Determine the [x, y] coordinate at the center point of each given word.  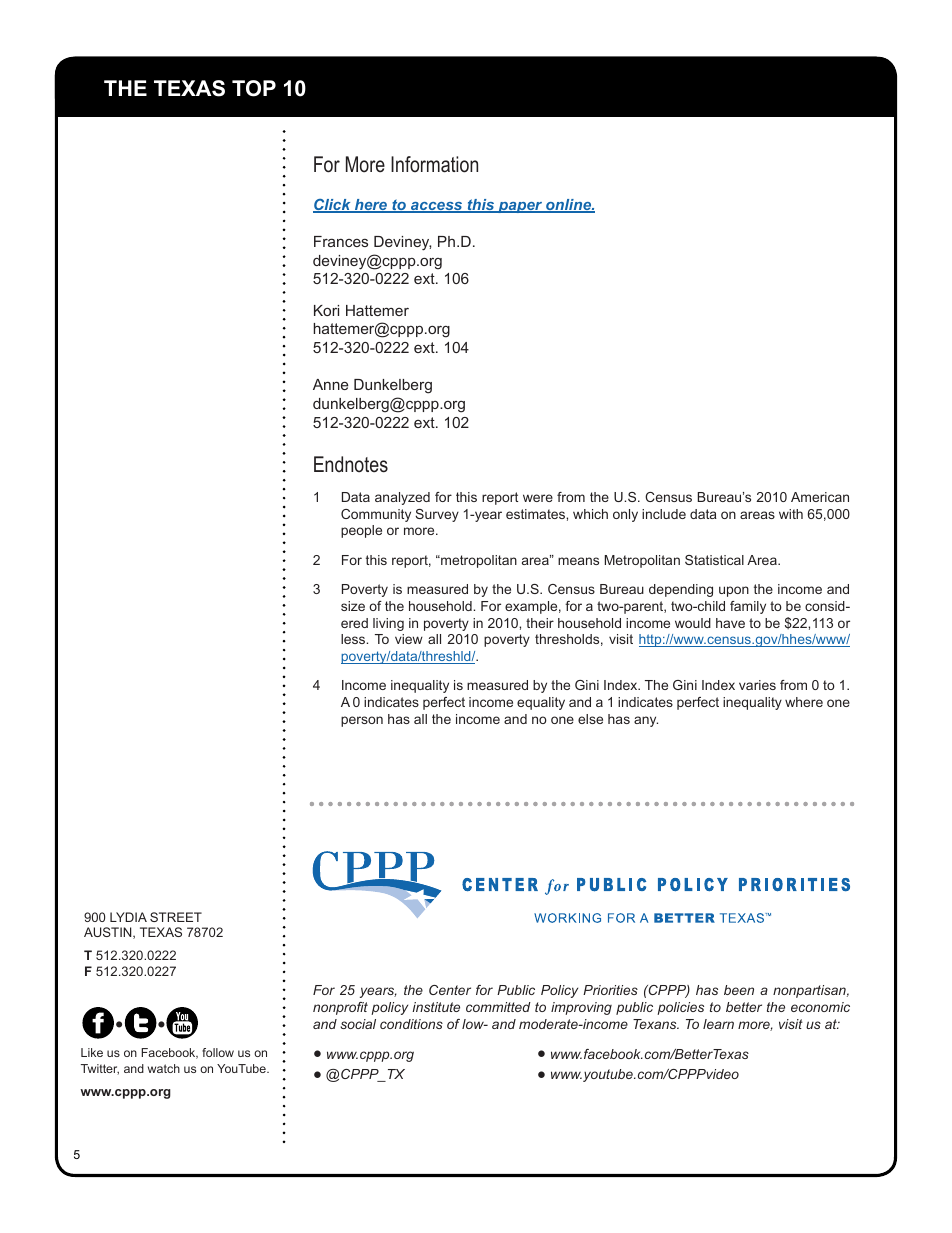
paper [520, 207]
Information [434, 164]
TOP [254, 88]
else [590, 719]
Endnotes [351, 464]
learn [718, 1024]
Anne [330, 384]
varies [757, 685]
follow [218, 1052]
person [362, 721]
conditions [411, 1024]
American [820, 497]
